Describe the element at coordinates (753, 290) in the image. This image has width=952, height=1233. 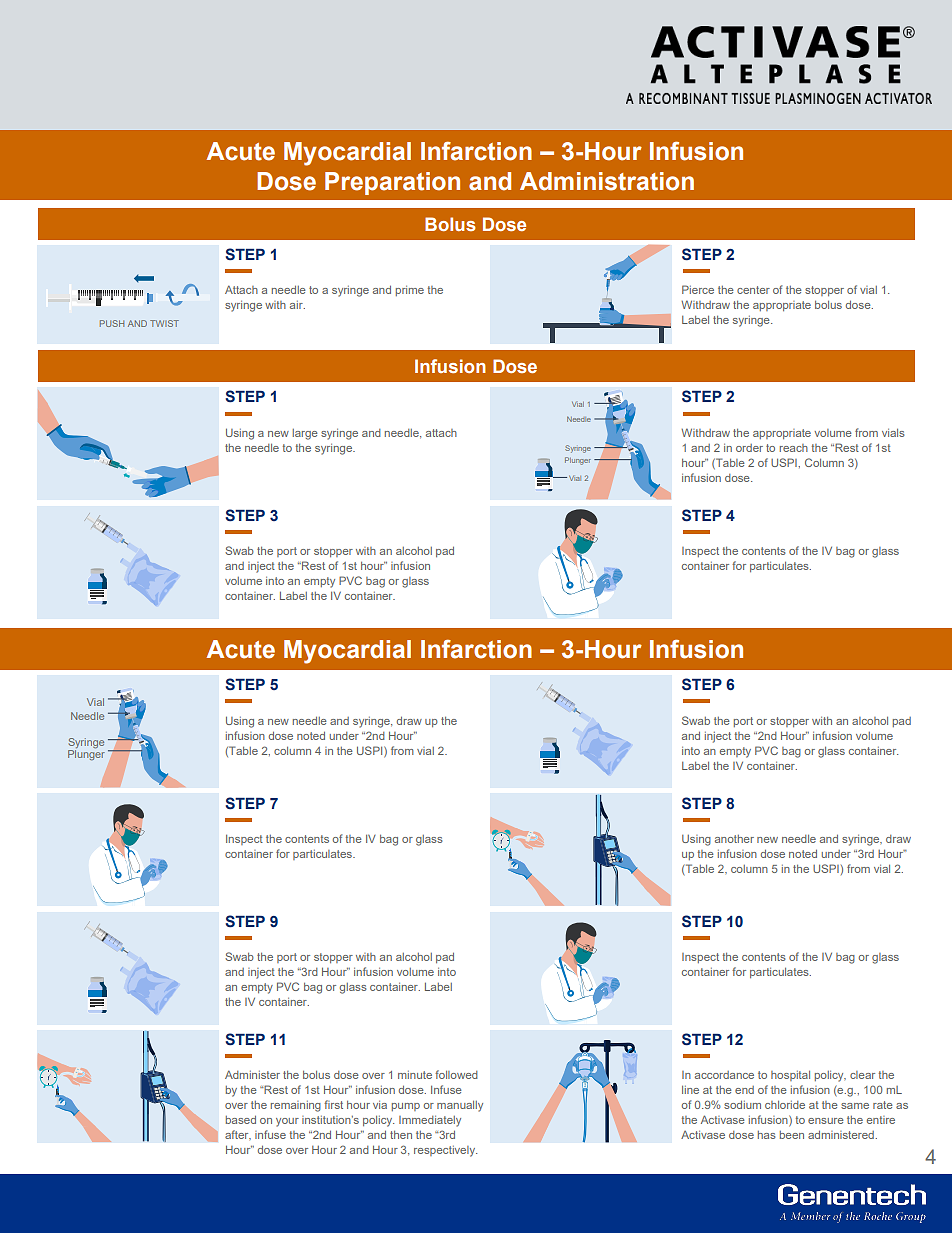
I see `center` at that location.
